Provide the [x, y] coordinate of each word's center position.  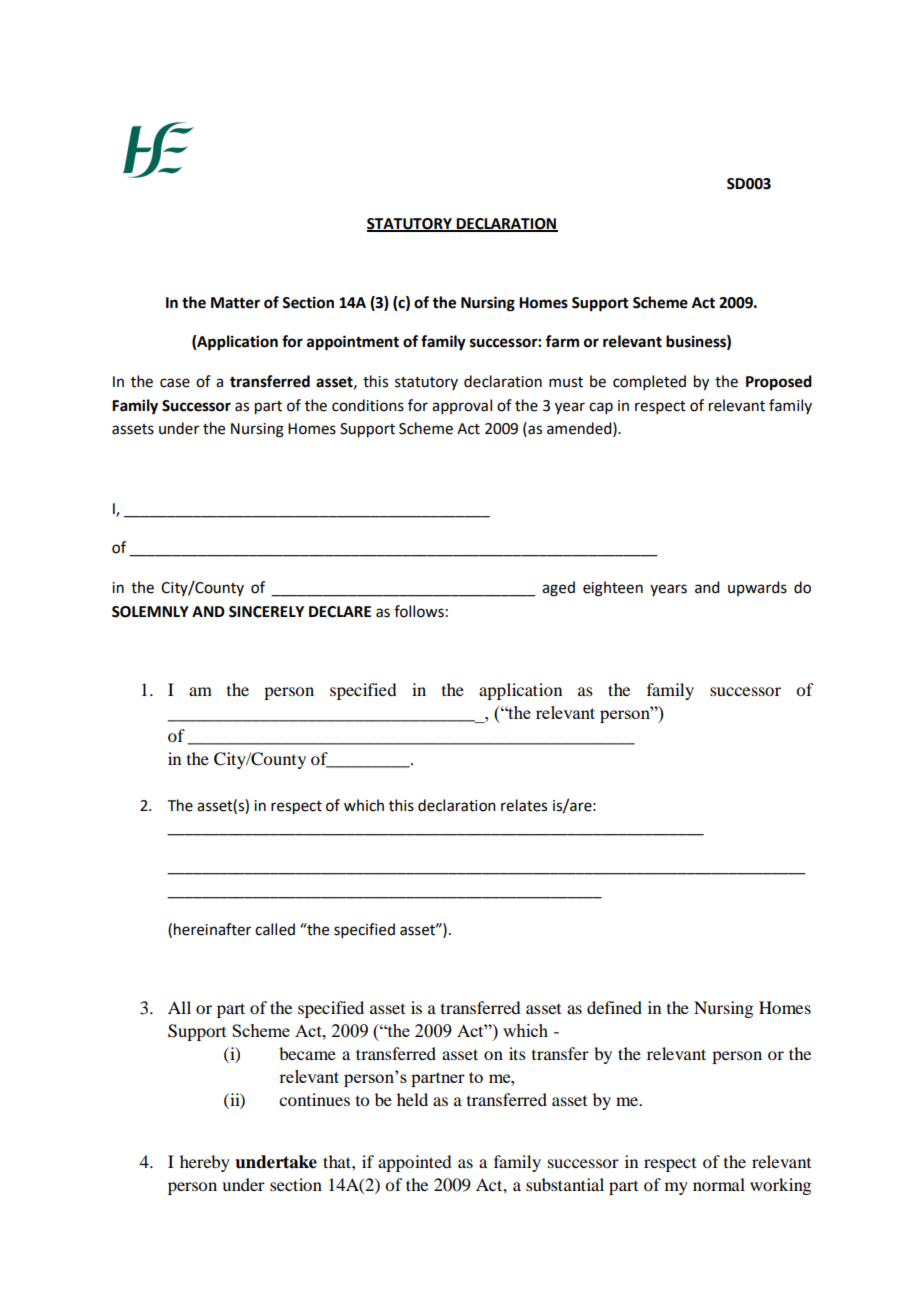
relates [524, 805]
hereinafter [212, 929]
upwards [757, 588]
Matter [235, 303]
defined [614, 1007]
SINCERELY [266, 612]
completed [649, 382]
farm [562, 341]
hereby [205, 1163]
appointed [414, 1163]
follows [419, 611]
